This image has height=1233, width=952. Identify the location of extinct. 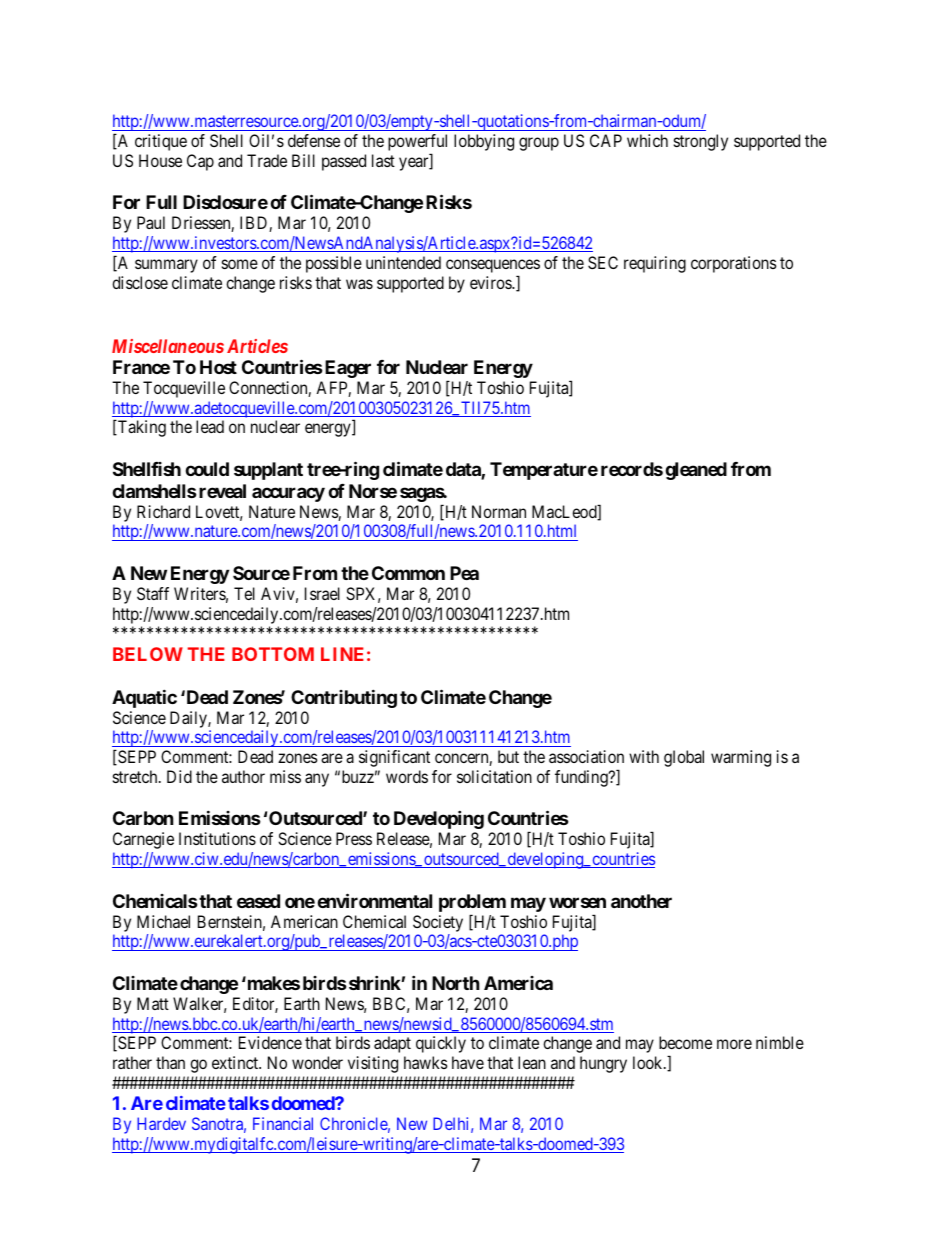
(236, 1062).
